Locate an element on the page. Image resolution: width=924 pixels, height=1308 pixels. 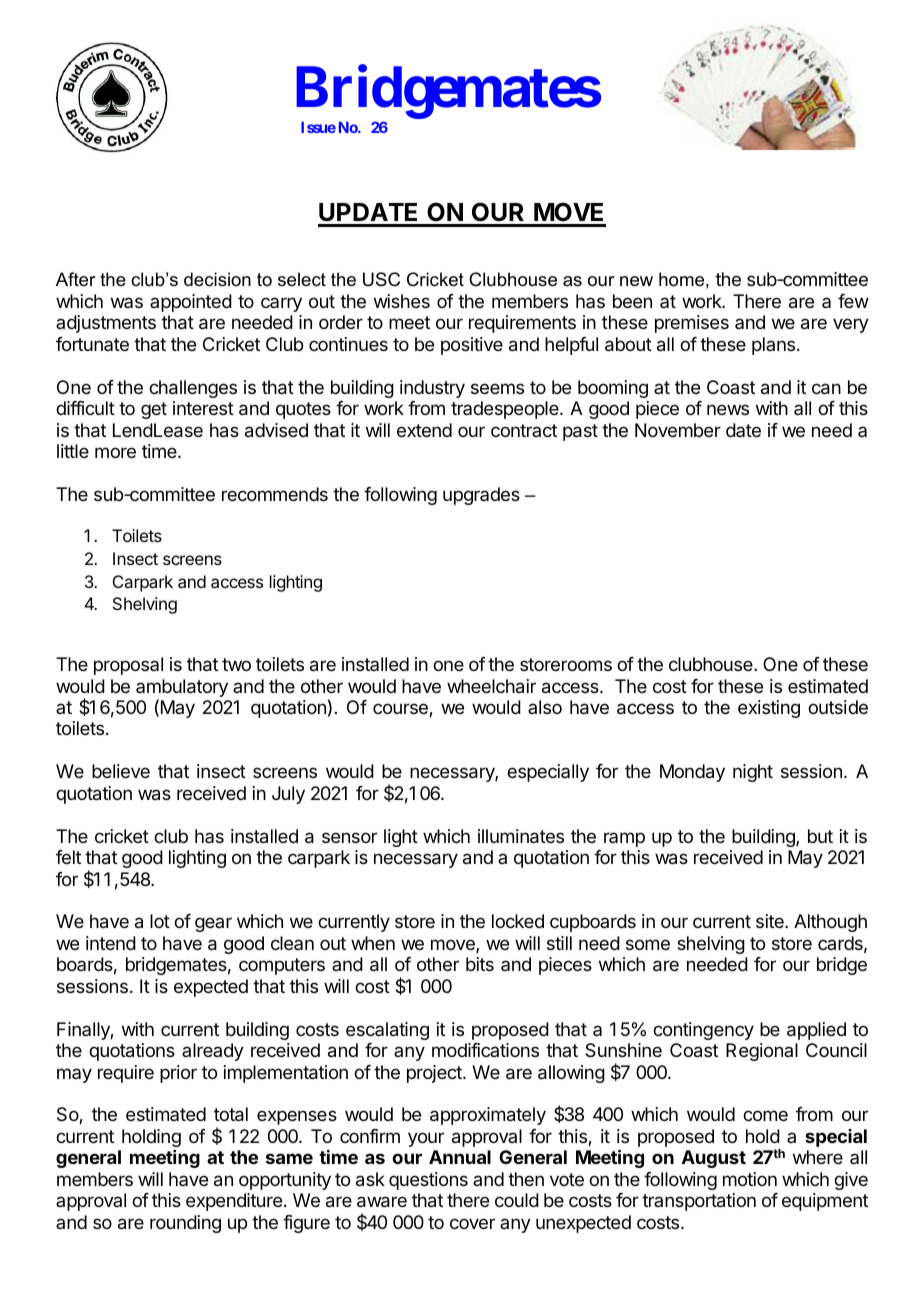
ambulatory is located at coordinates (182, 689).
